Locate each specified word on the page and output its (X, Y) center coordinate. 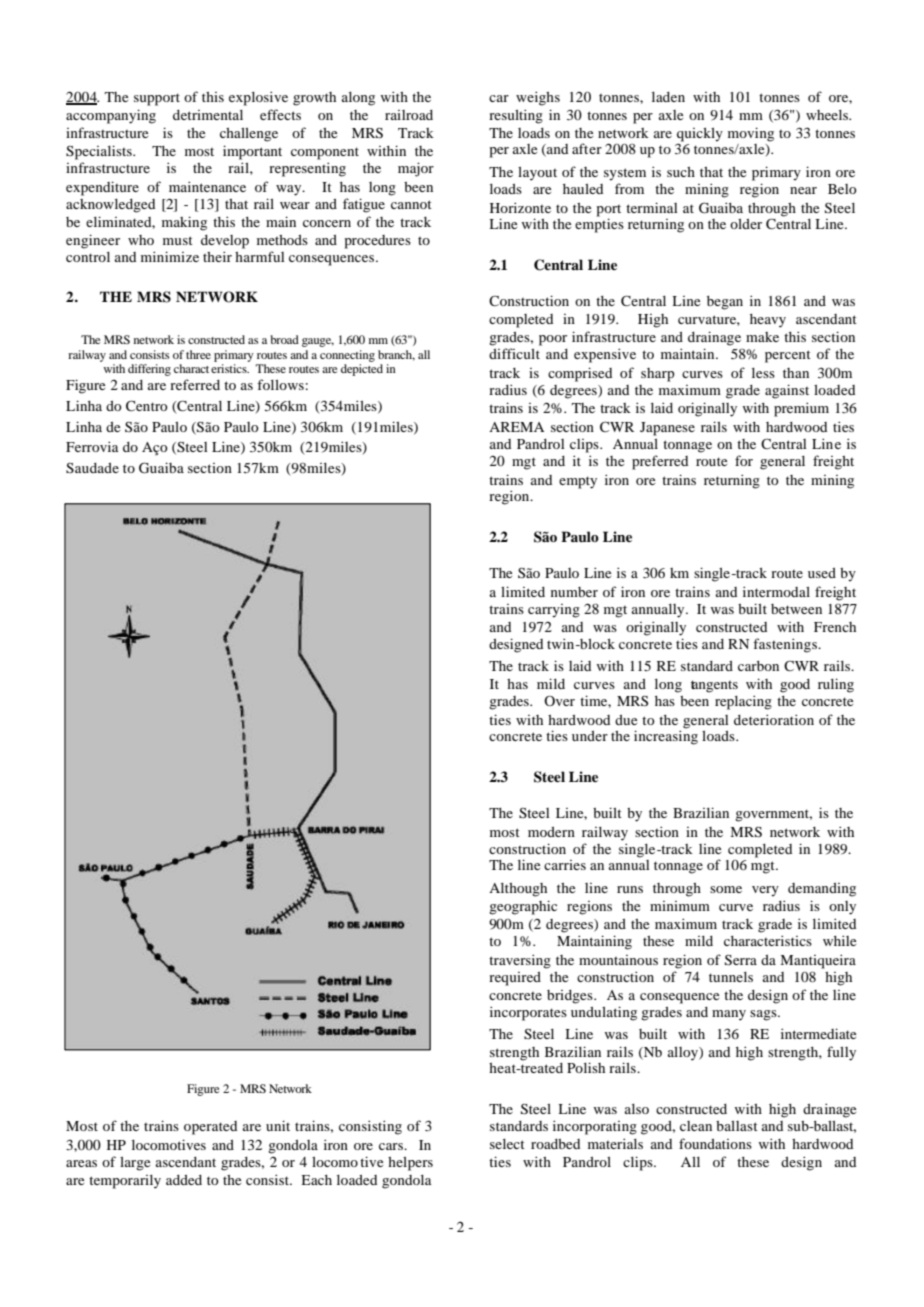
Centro (147, 405)
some (726, 889)
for (744, 460)
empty (578, 482)
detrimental (208, 115)
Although (518, 890)
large (135, 1164)
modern (551, 832)
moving (751, 134)
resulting (516, 116)
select (507, 1144)
